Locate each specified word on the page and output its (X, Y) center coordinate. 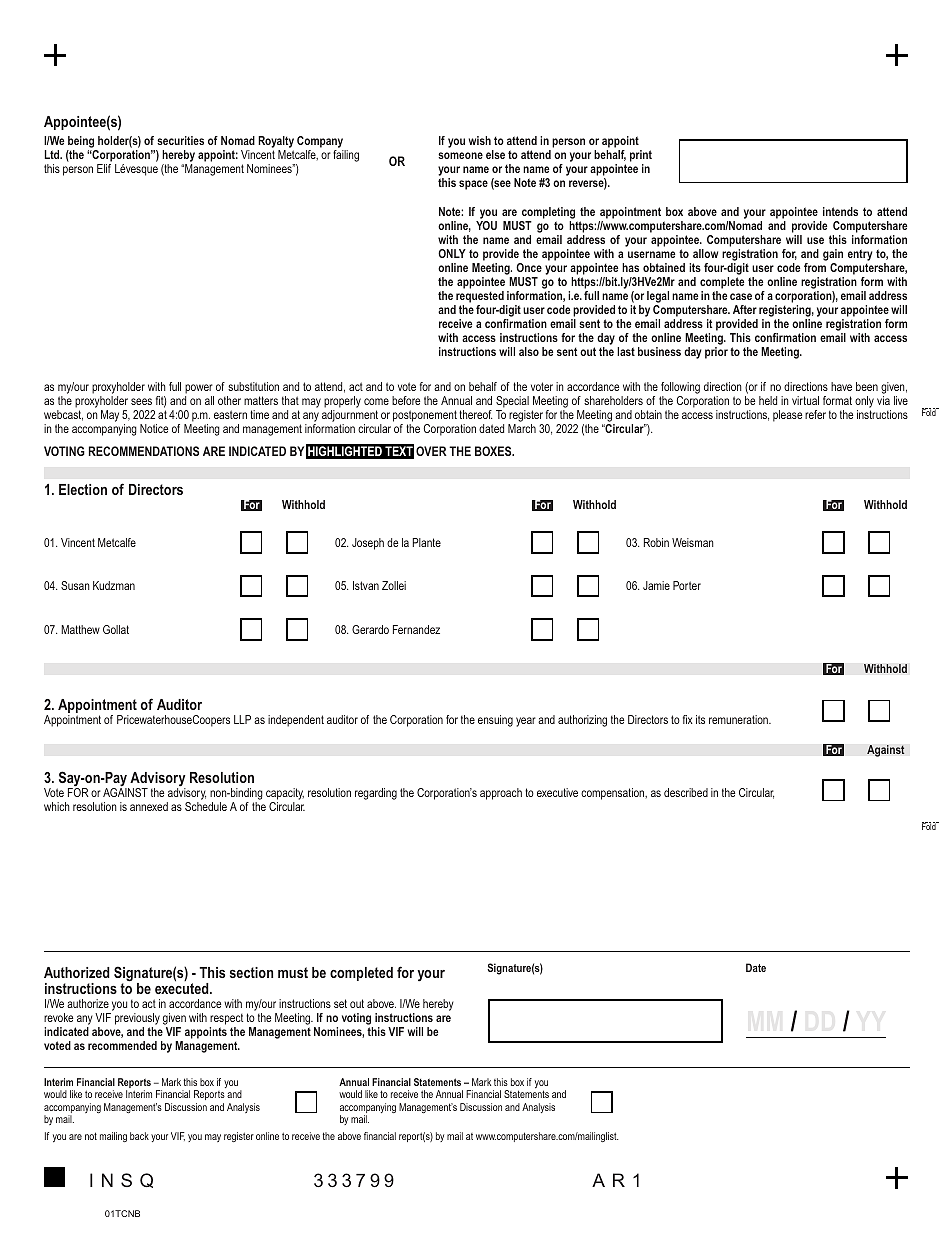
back (139, 1136)
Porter (687, 585)
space (473, 185)
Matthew (80, 629)
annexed (149, 806)
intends (840, 211)
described (686, 792)
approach (501, 794)
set (340, 1003)
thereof (475, 414)
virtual (805, 400)
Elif (104, 168)
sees (141, 401)
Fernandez (416, 629)
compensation (614, 794)
